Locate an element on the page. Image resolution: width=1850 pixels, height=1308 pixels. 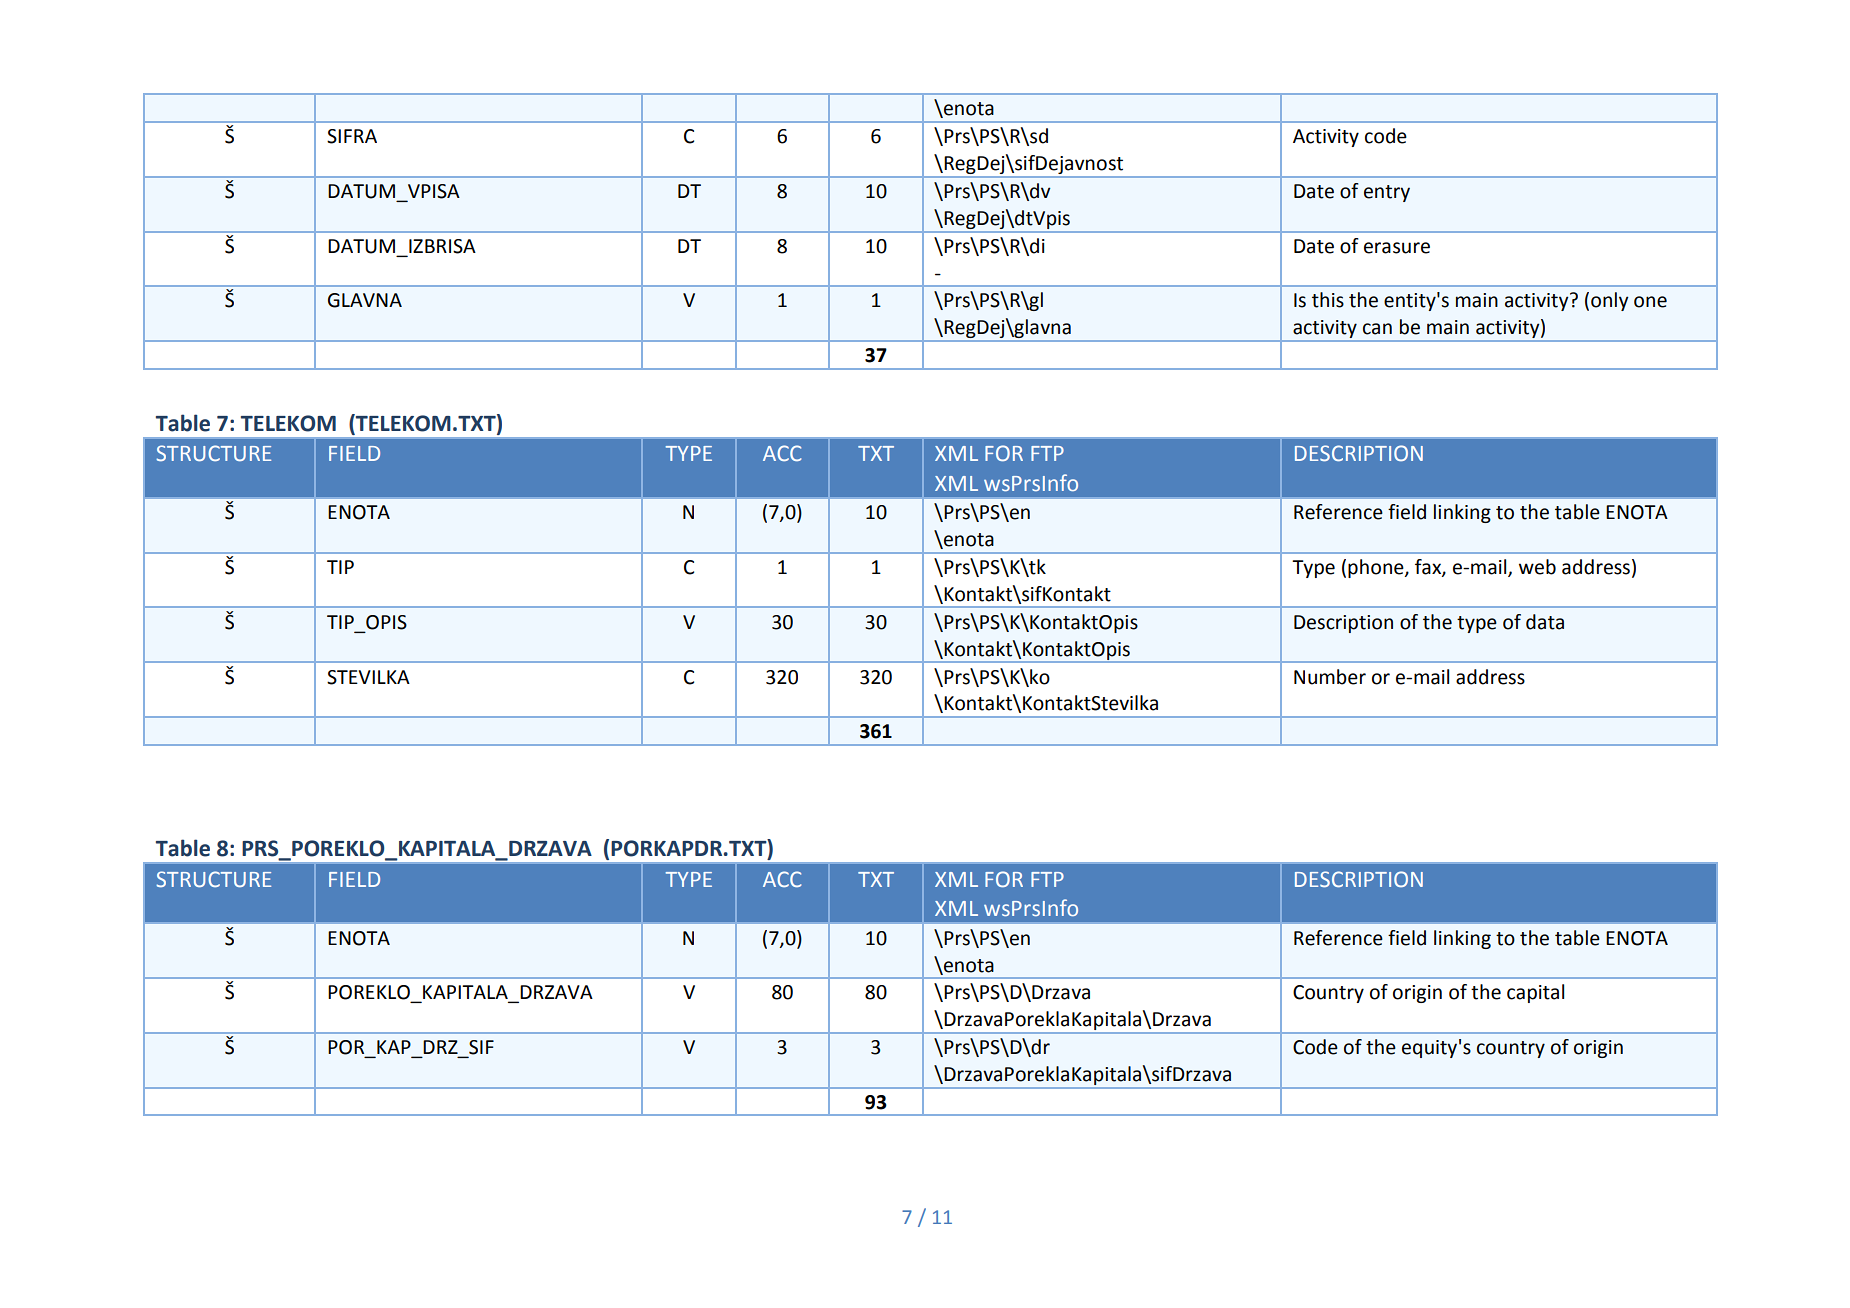
entry is located at coordinates (1387, 193).
